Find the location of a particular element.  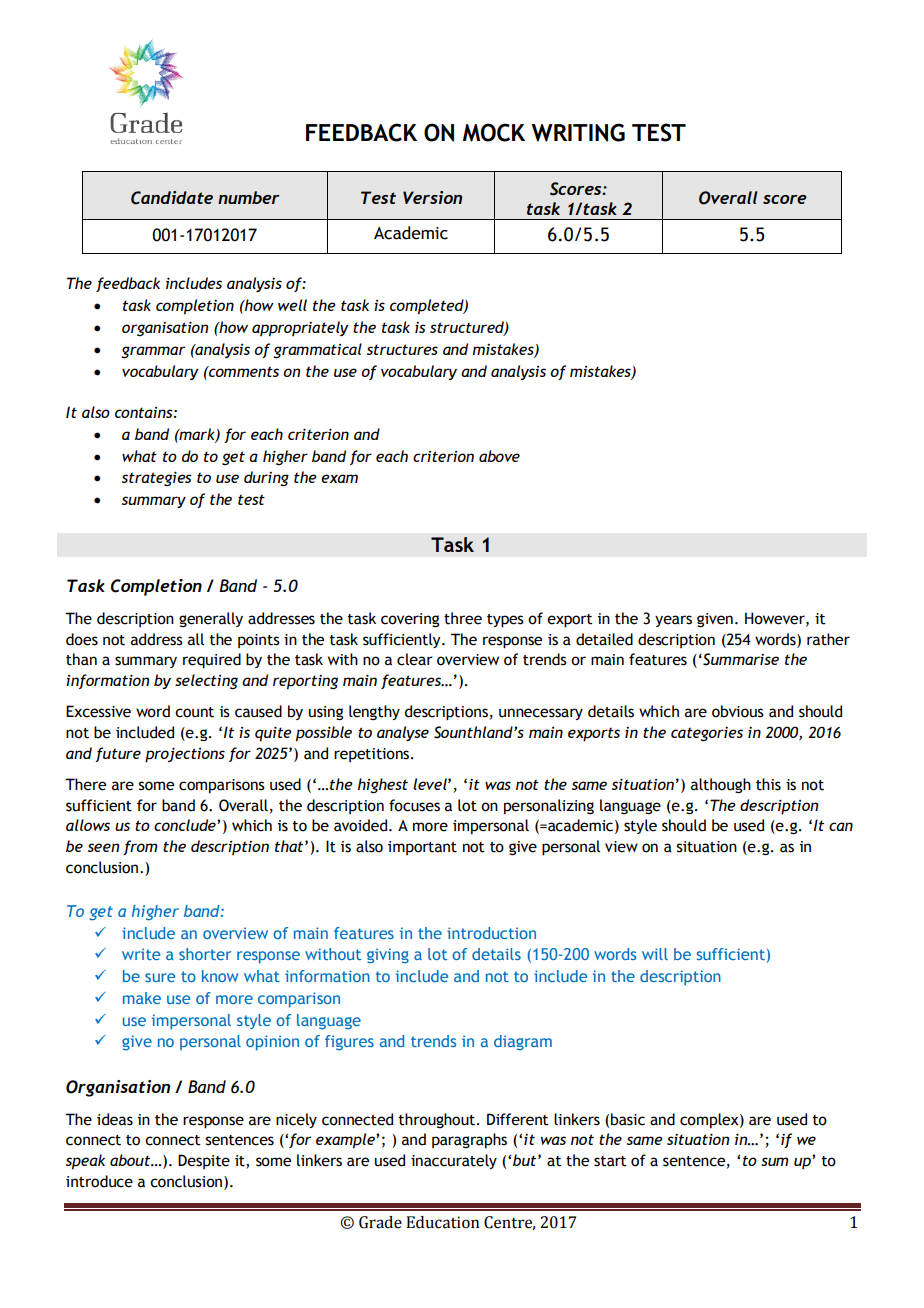

Despite is located at coordinates (204, 1161).
